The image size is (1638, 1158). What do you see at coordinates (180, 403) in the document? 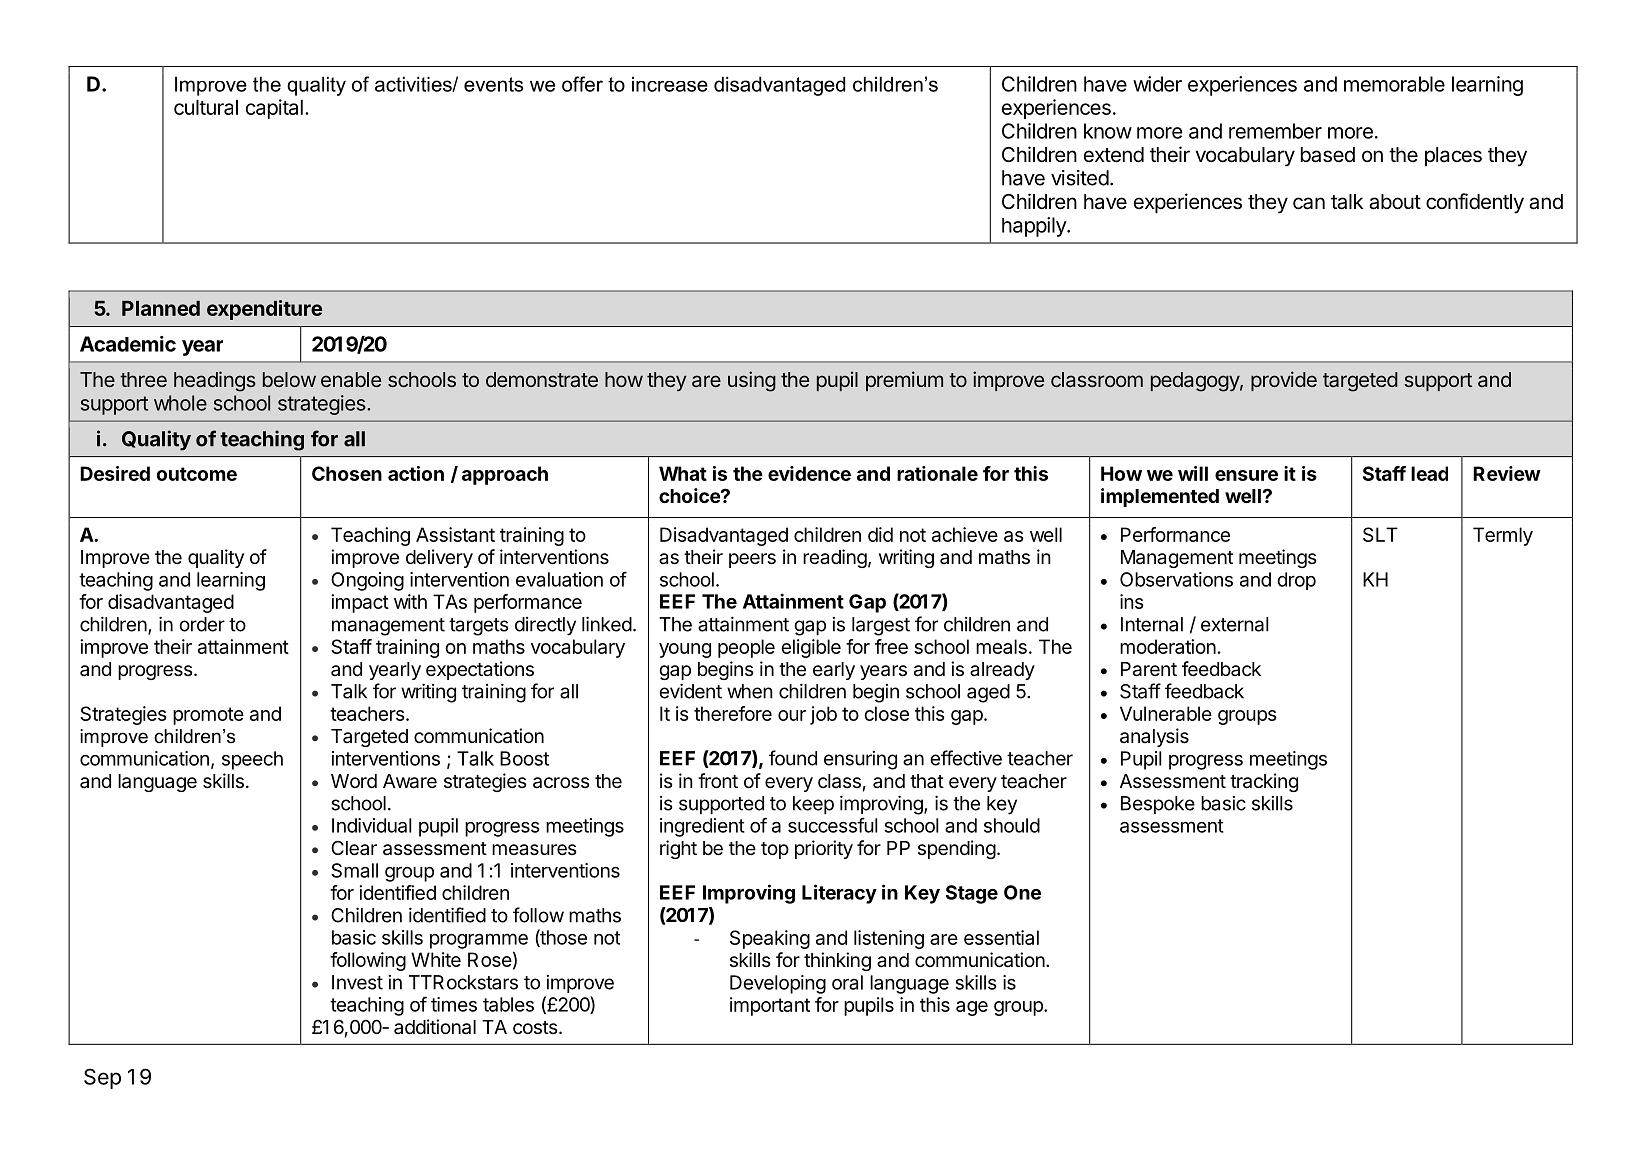
I see `whole` at bounding box center [180, 403].
